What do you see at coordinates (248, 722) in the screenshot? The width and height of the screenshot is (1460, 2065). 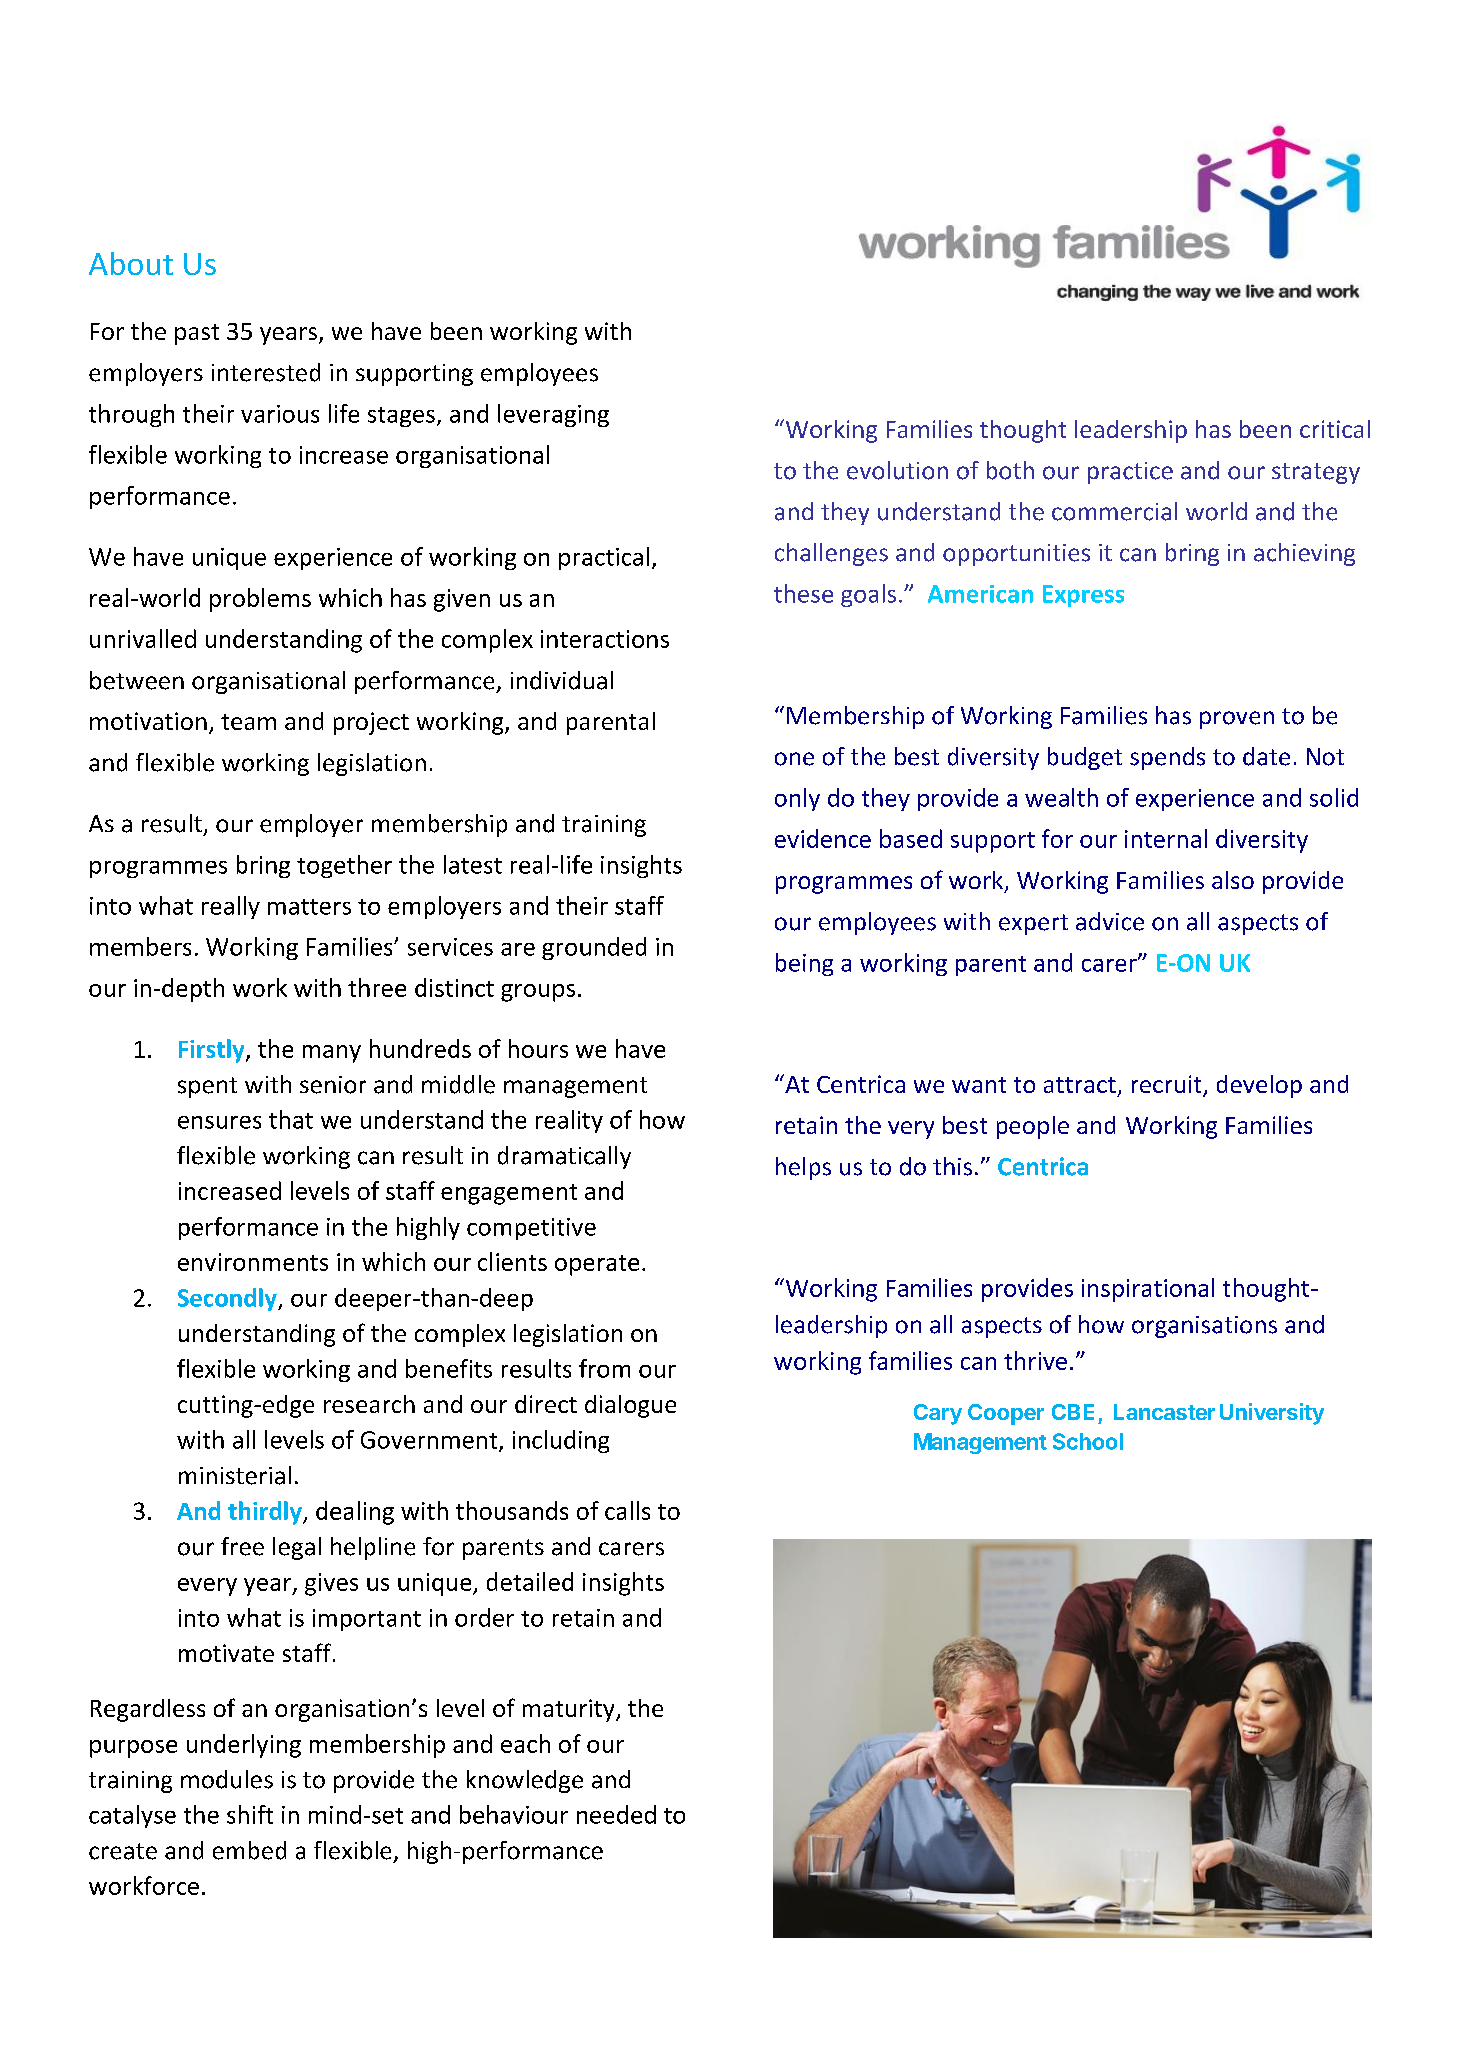 I see `team` at bounding box center [248, 722].
